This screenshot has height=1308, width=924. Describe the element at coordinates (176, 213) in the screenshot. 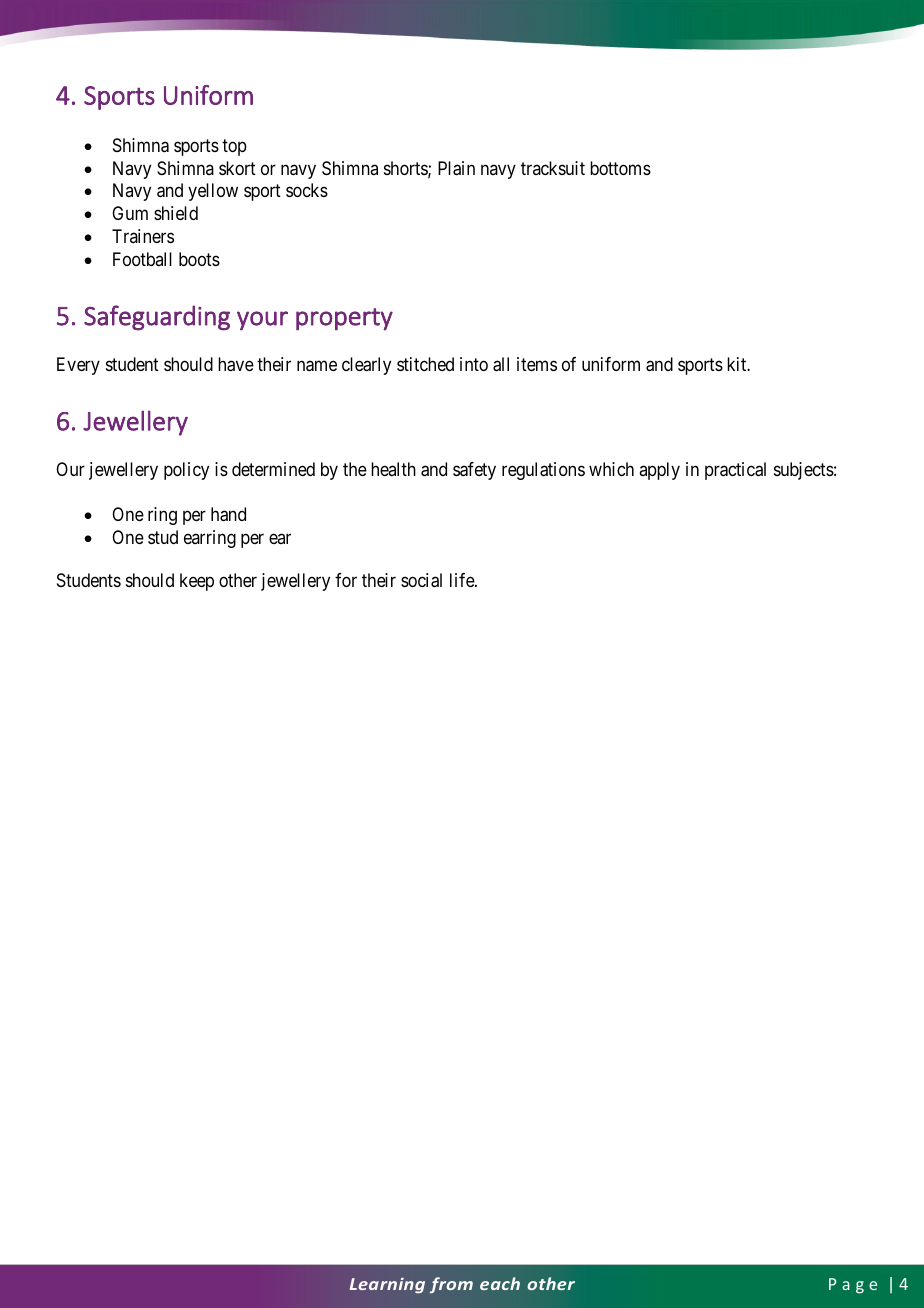

I see `shield` at that location.
